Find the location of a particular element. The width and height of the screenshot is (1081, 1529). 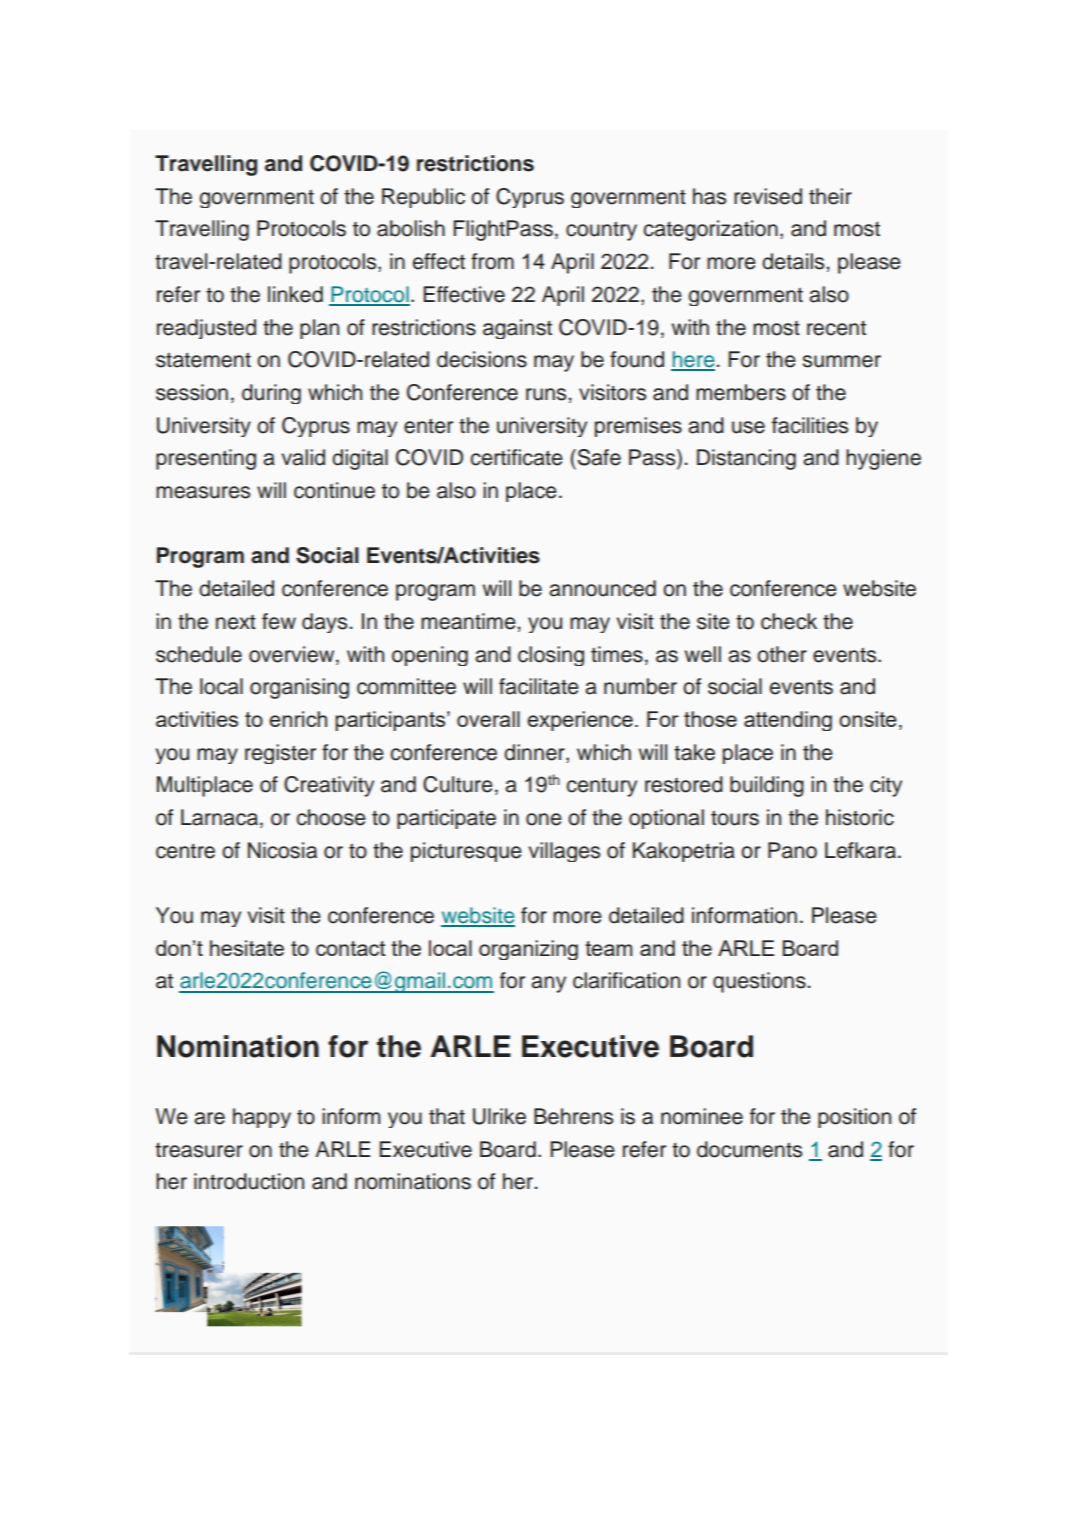

facilitate is located at coordinates (539, 686).
